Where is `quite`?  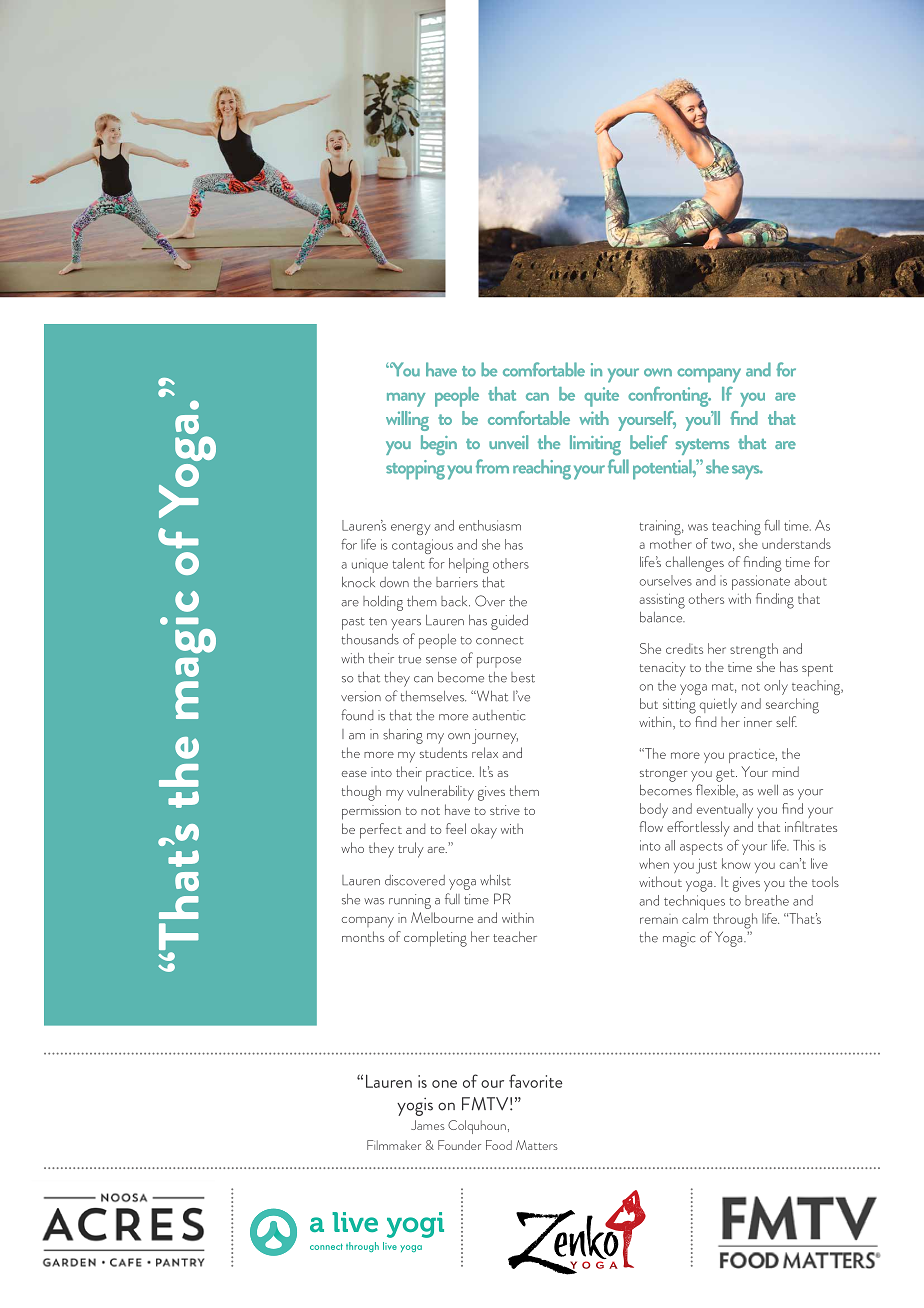 quite is located at coordinates (601, 397).
